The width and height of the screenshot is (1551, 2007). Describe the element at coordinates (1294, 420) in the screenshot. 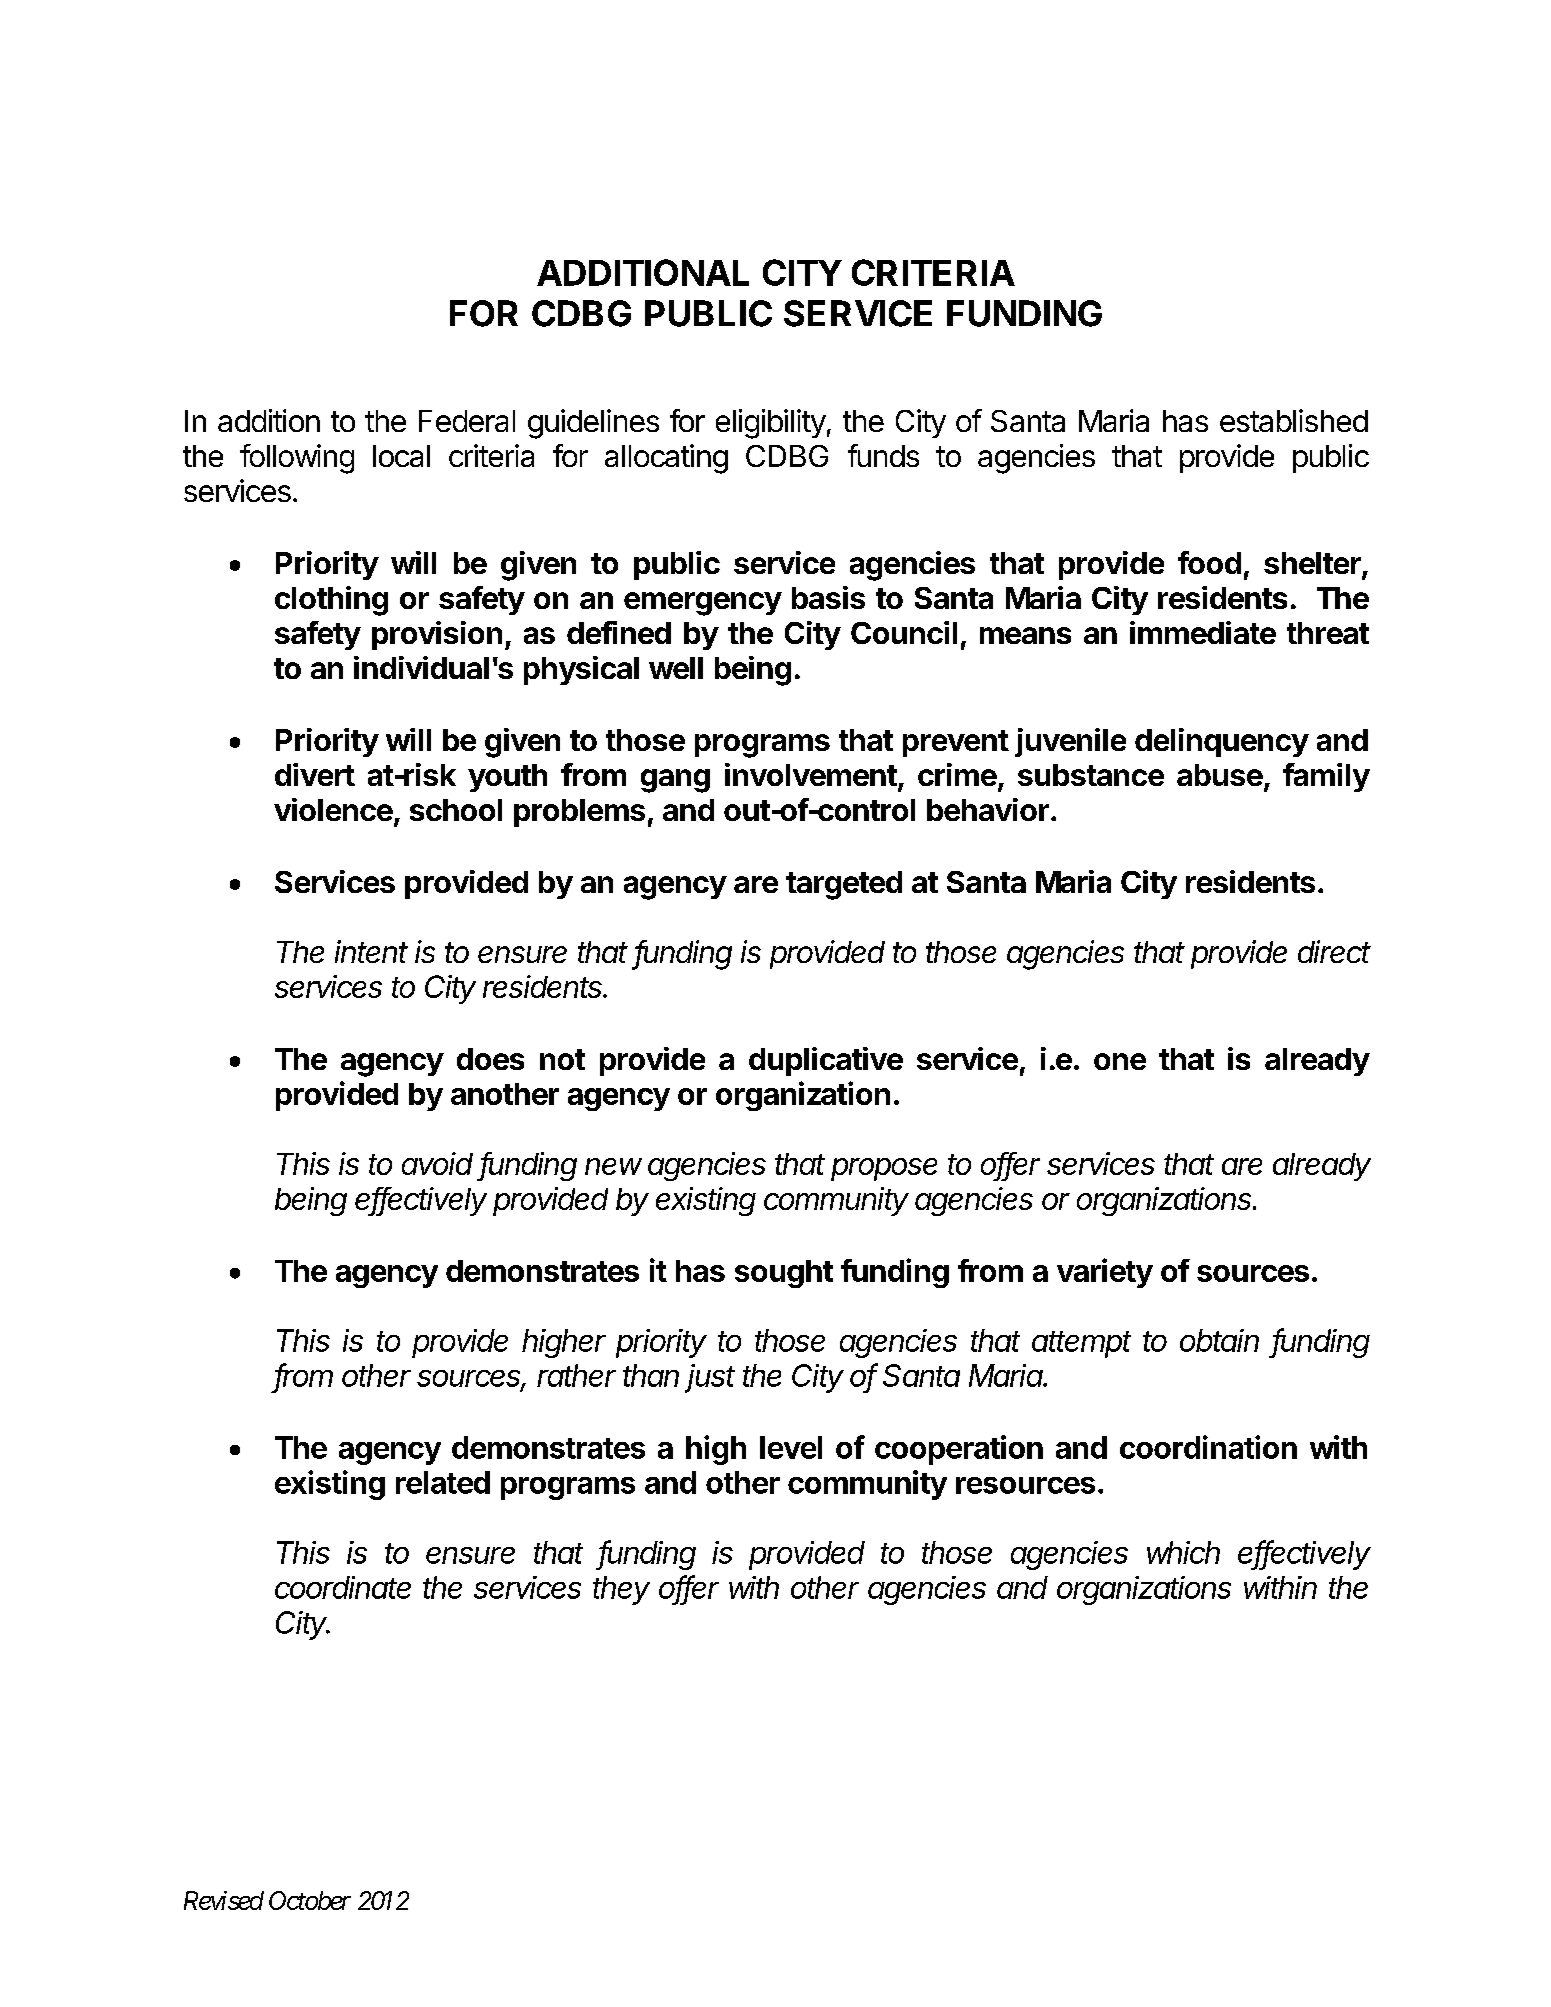

I see `established` at that location.
